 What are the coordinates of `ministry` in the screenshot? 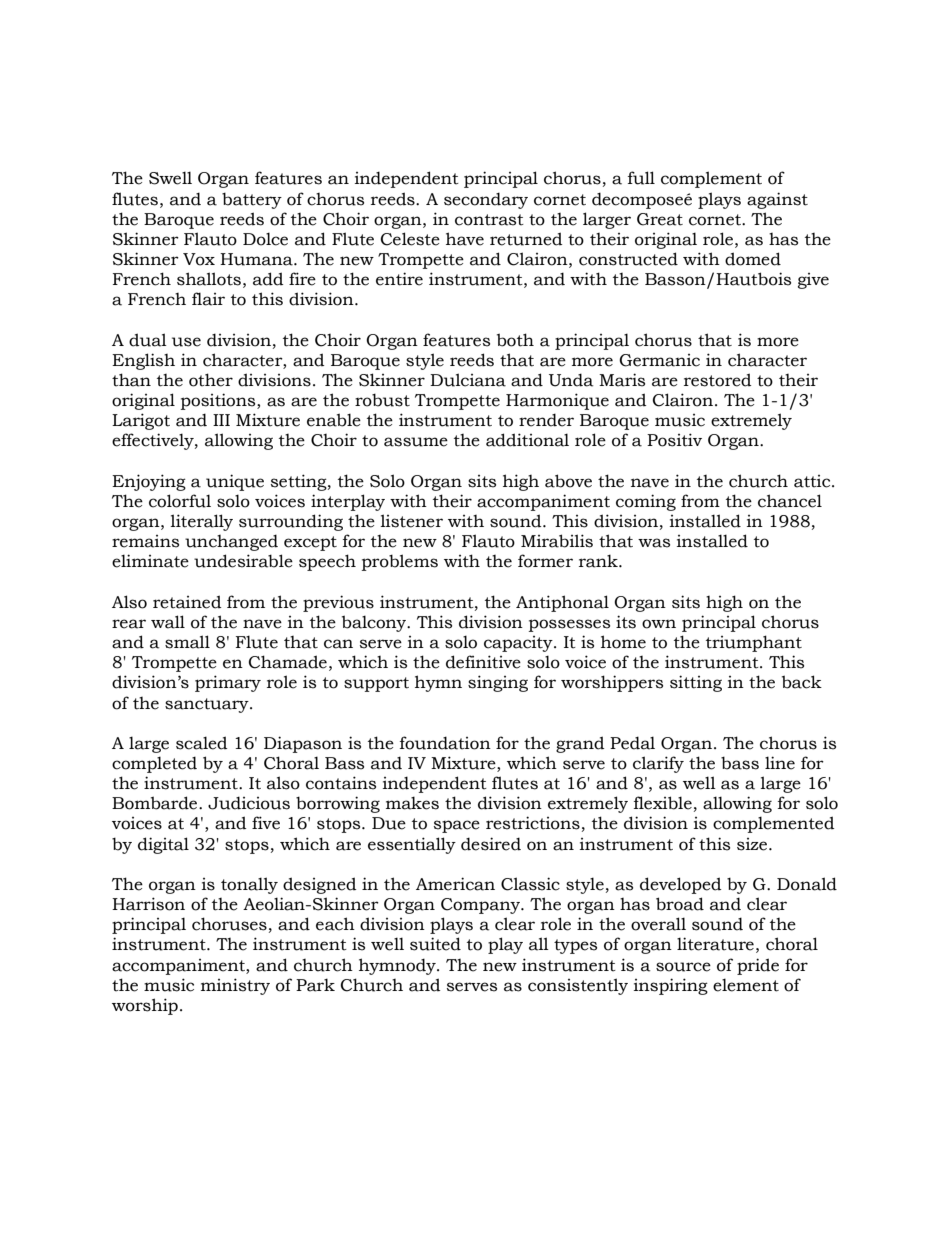 It's located at (235, 986).
